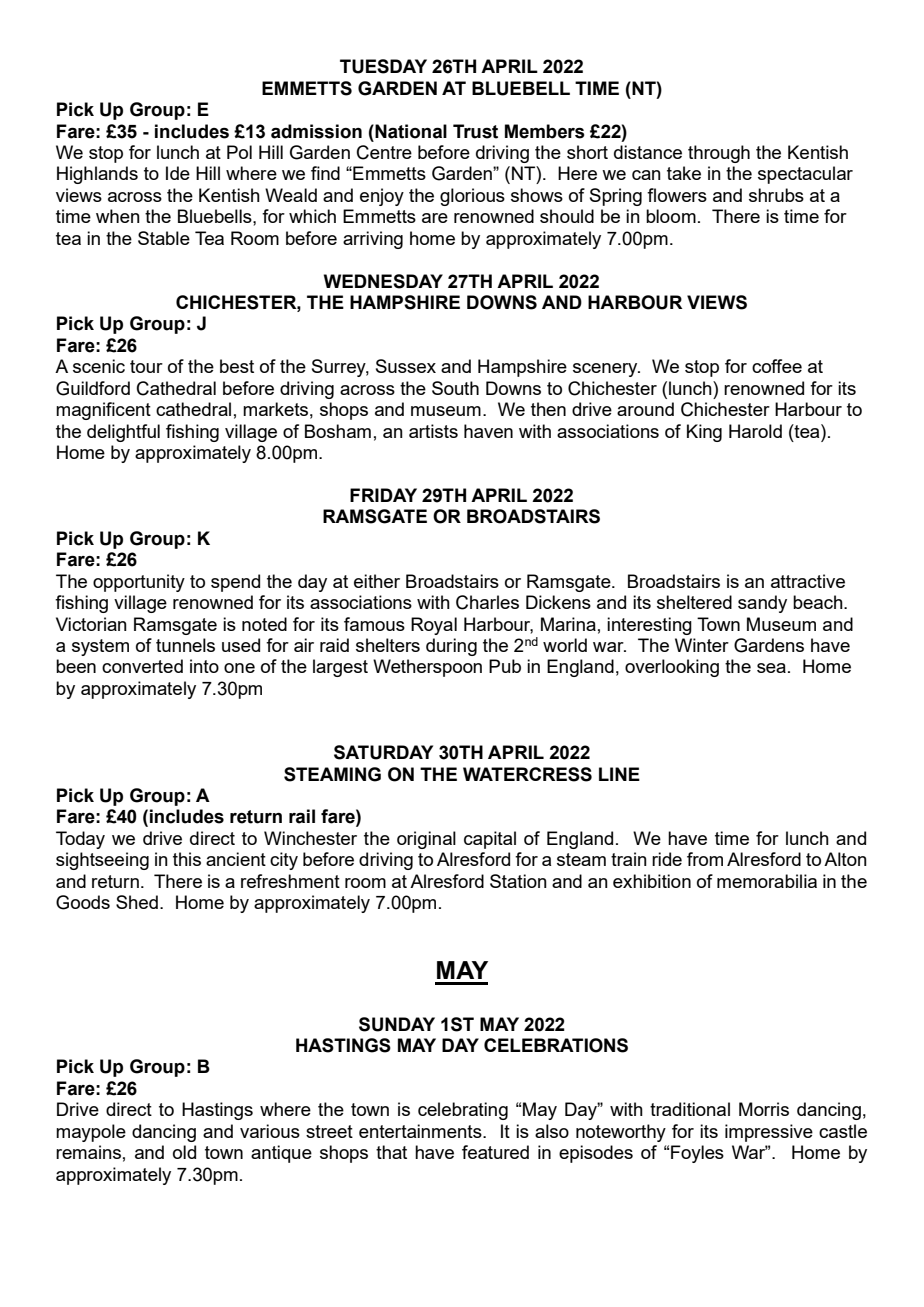 Image resolution: width=924 pixels, height=1307 pixels. What do you see at coordinates (433, 431) in the image?
I see `artists` at bounding box center [433, 431].
